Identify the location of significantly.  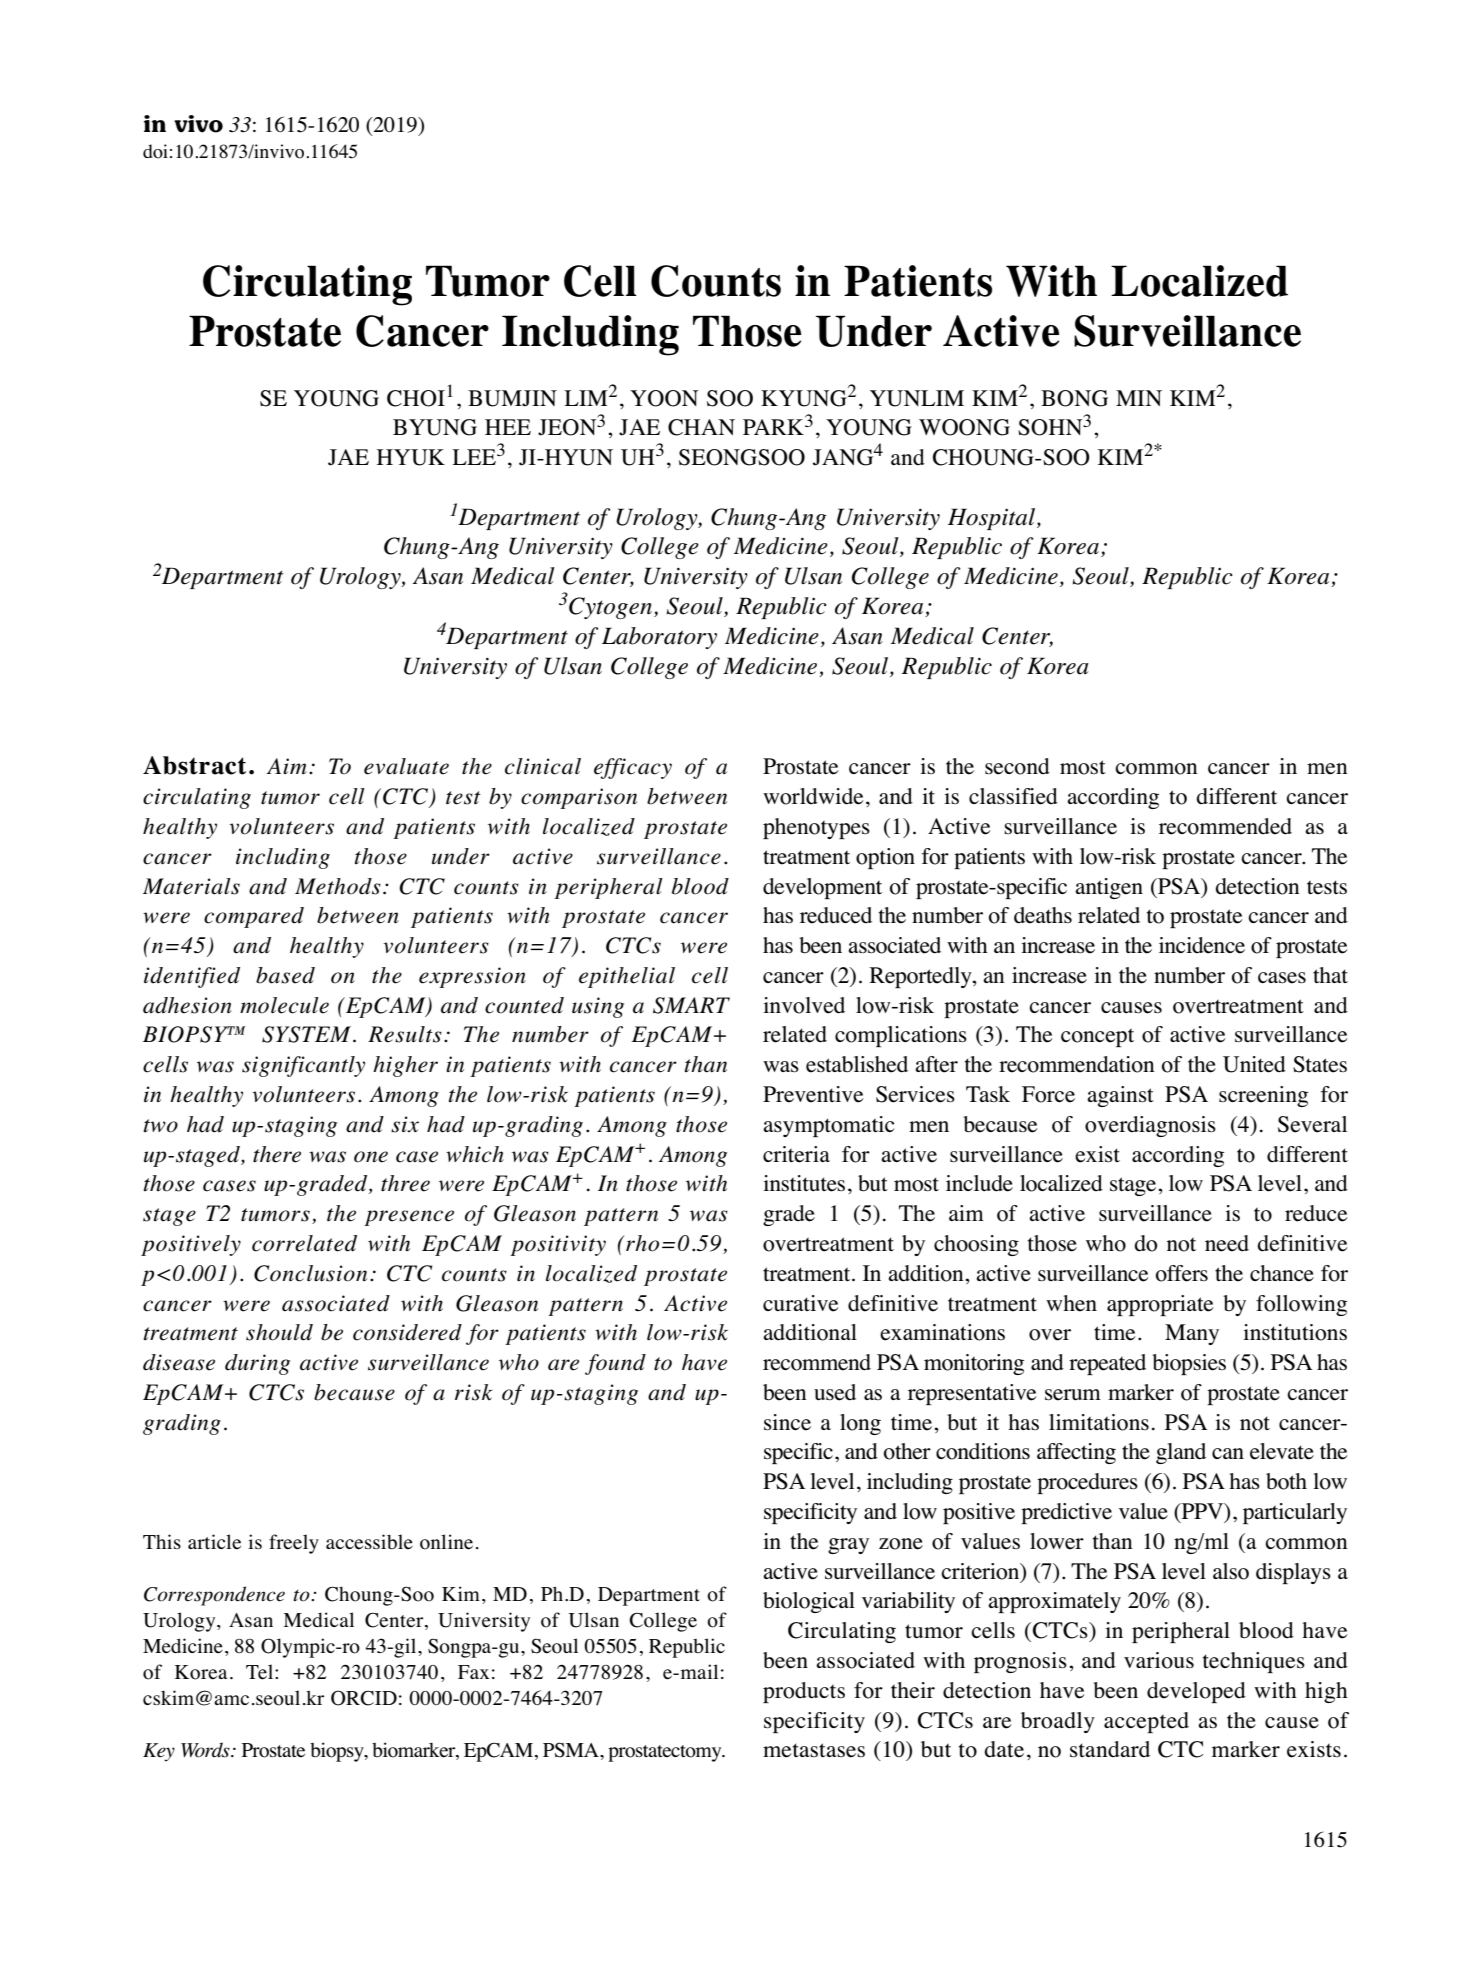
(303, 1066).
